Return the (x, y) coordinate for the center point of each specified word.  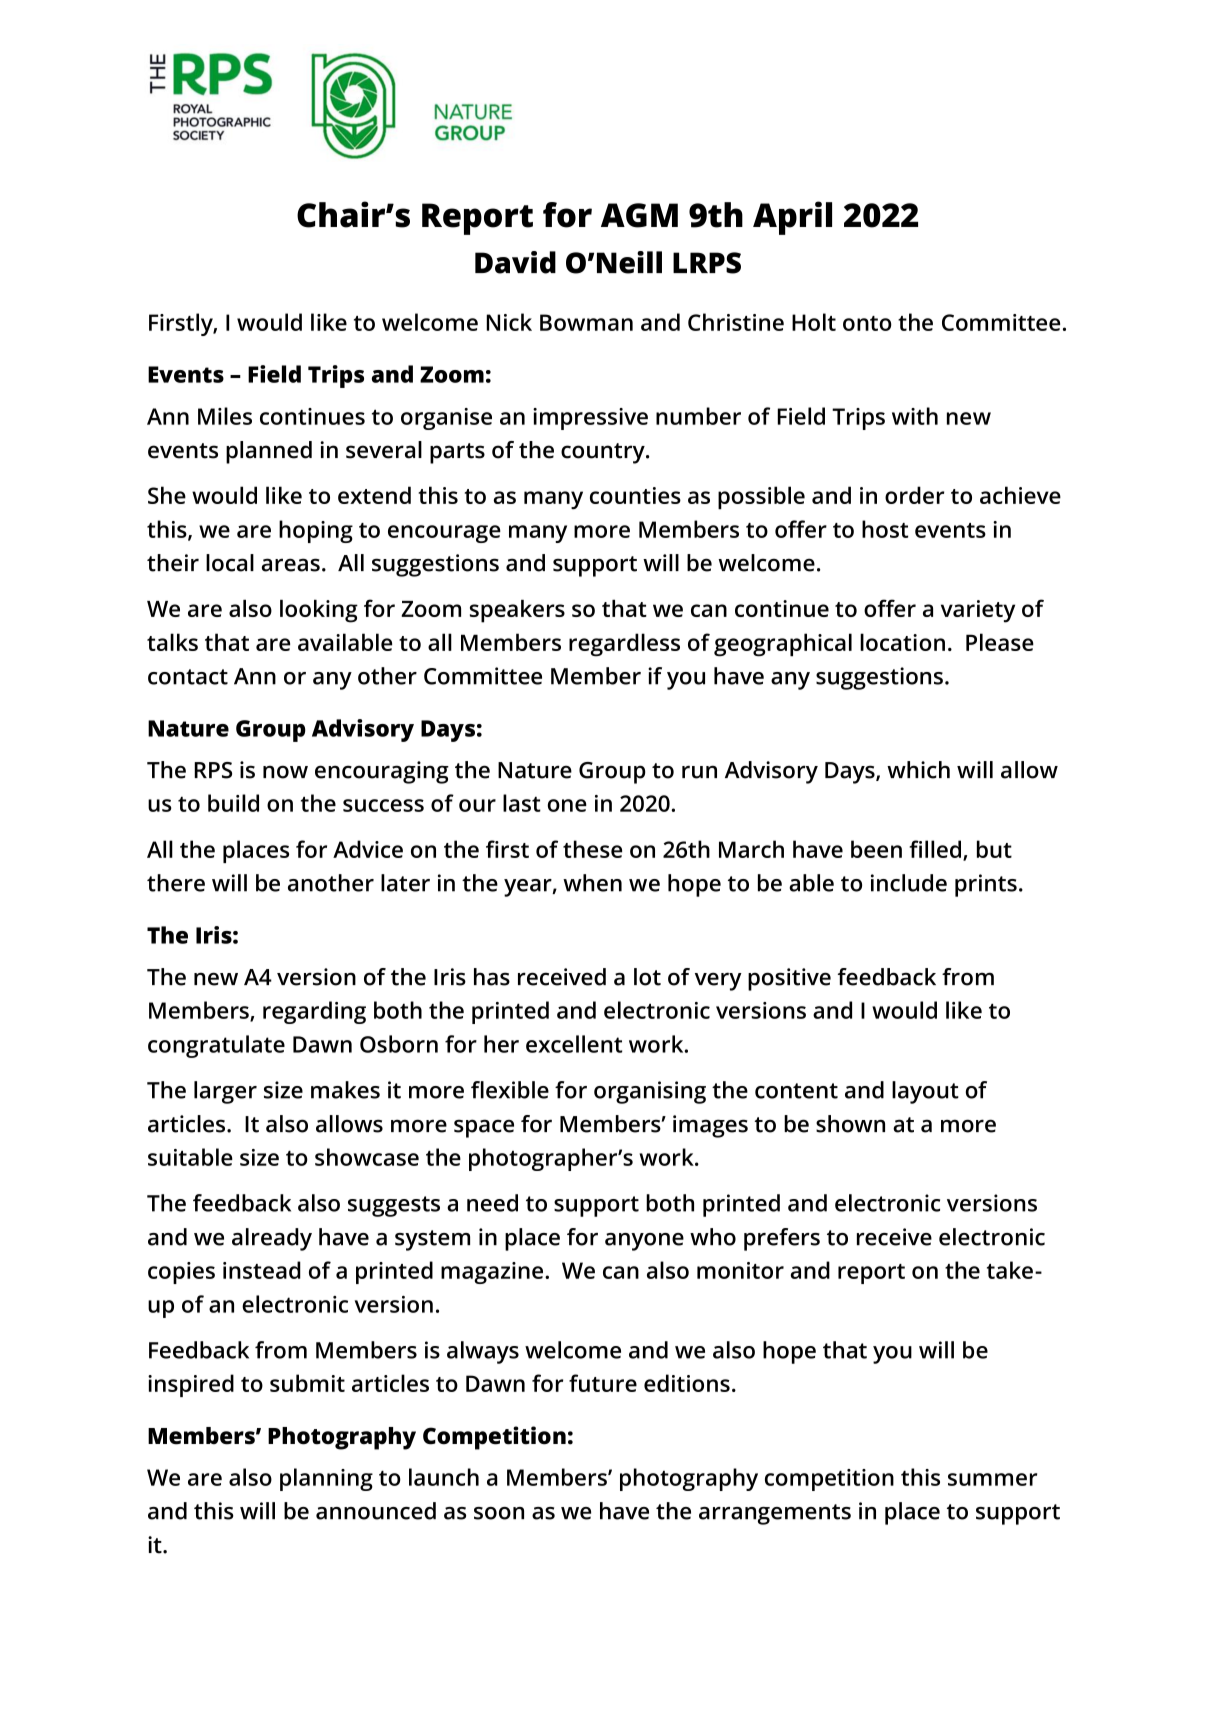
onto (867, 323)
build (233, 803)
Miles (225, 416)
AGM (639, 215)
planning (326, 1479)
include (909, 883)
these (592, 849)
